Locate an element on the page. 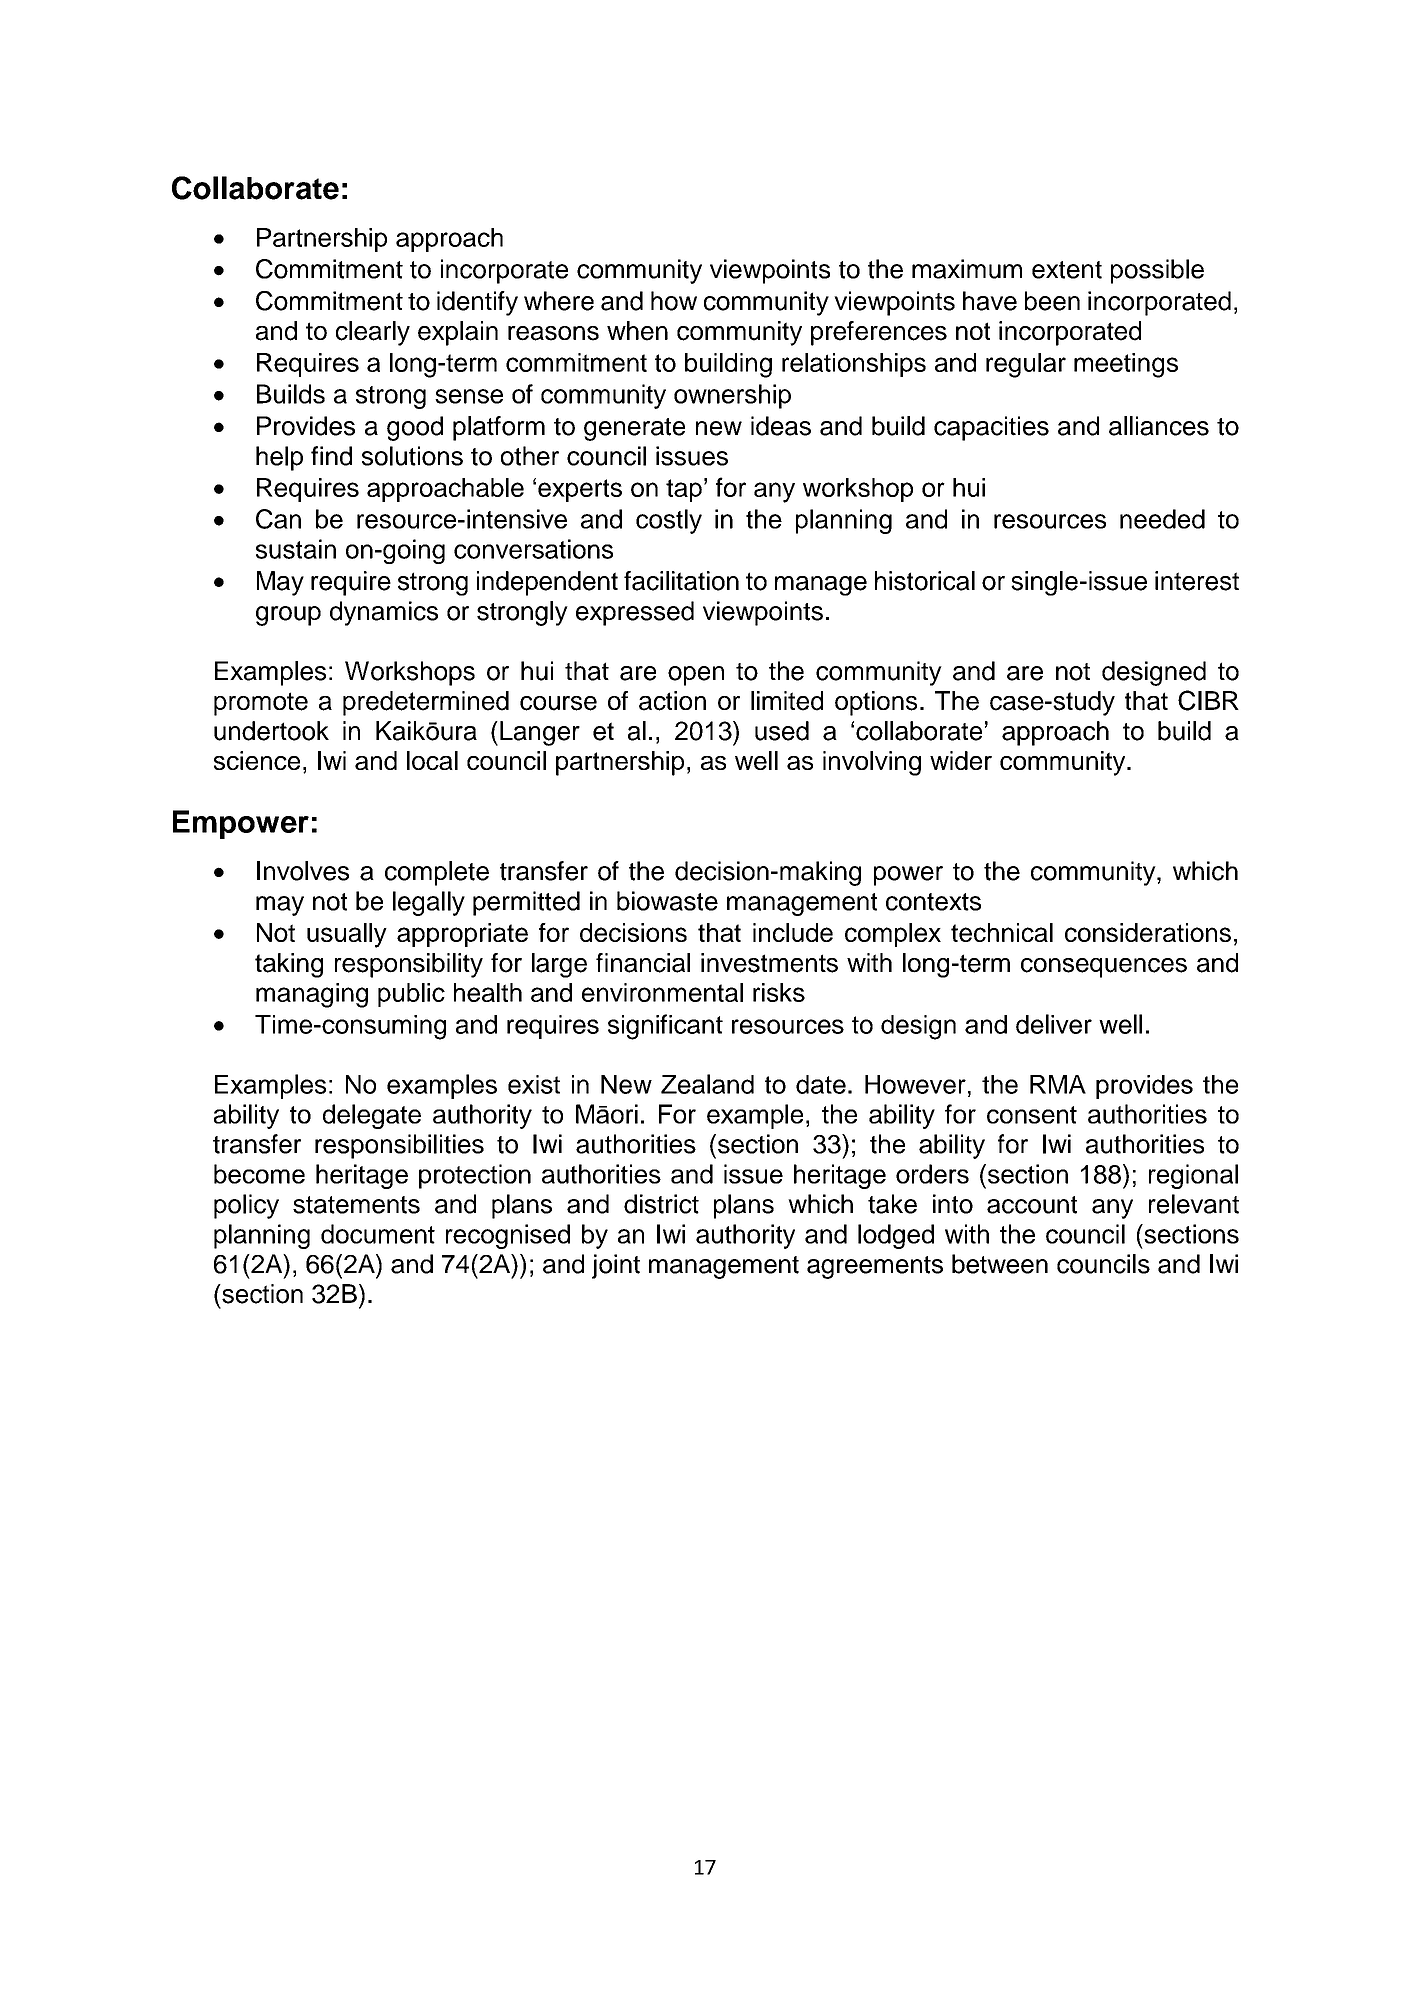 The image size is (1409, 1994). facilitation is located at coordinates (681, 581).
